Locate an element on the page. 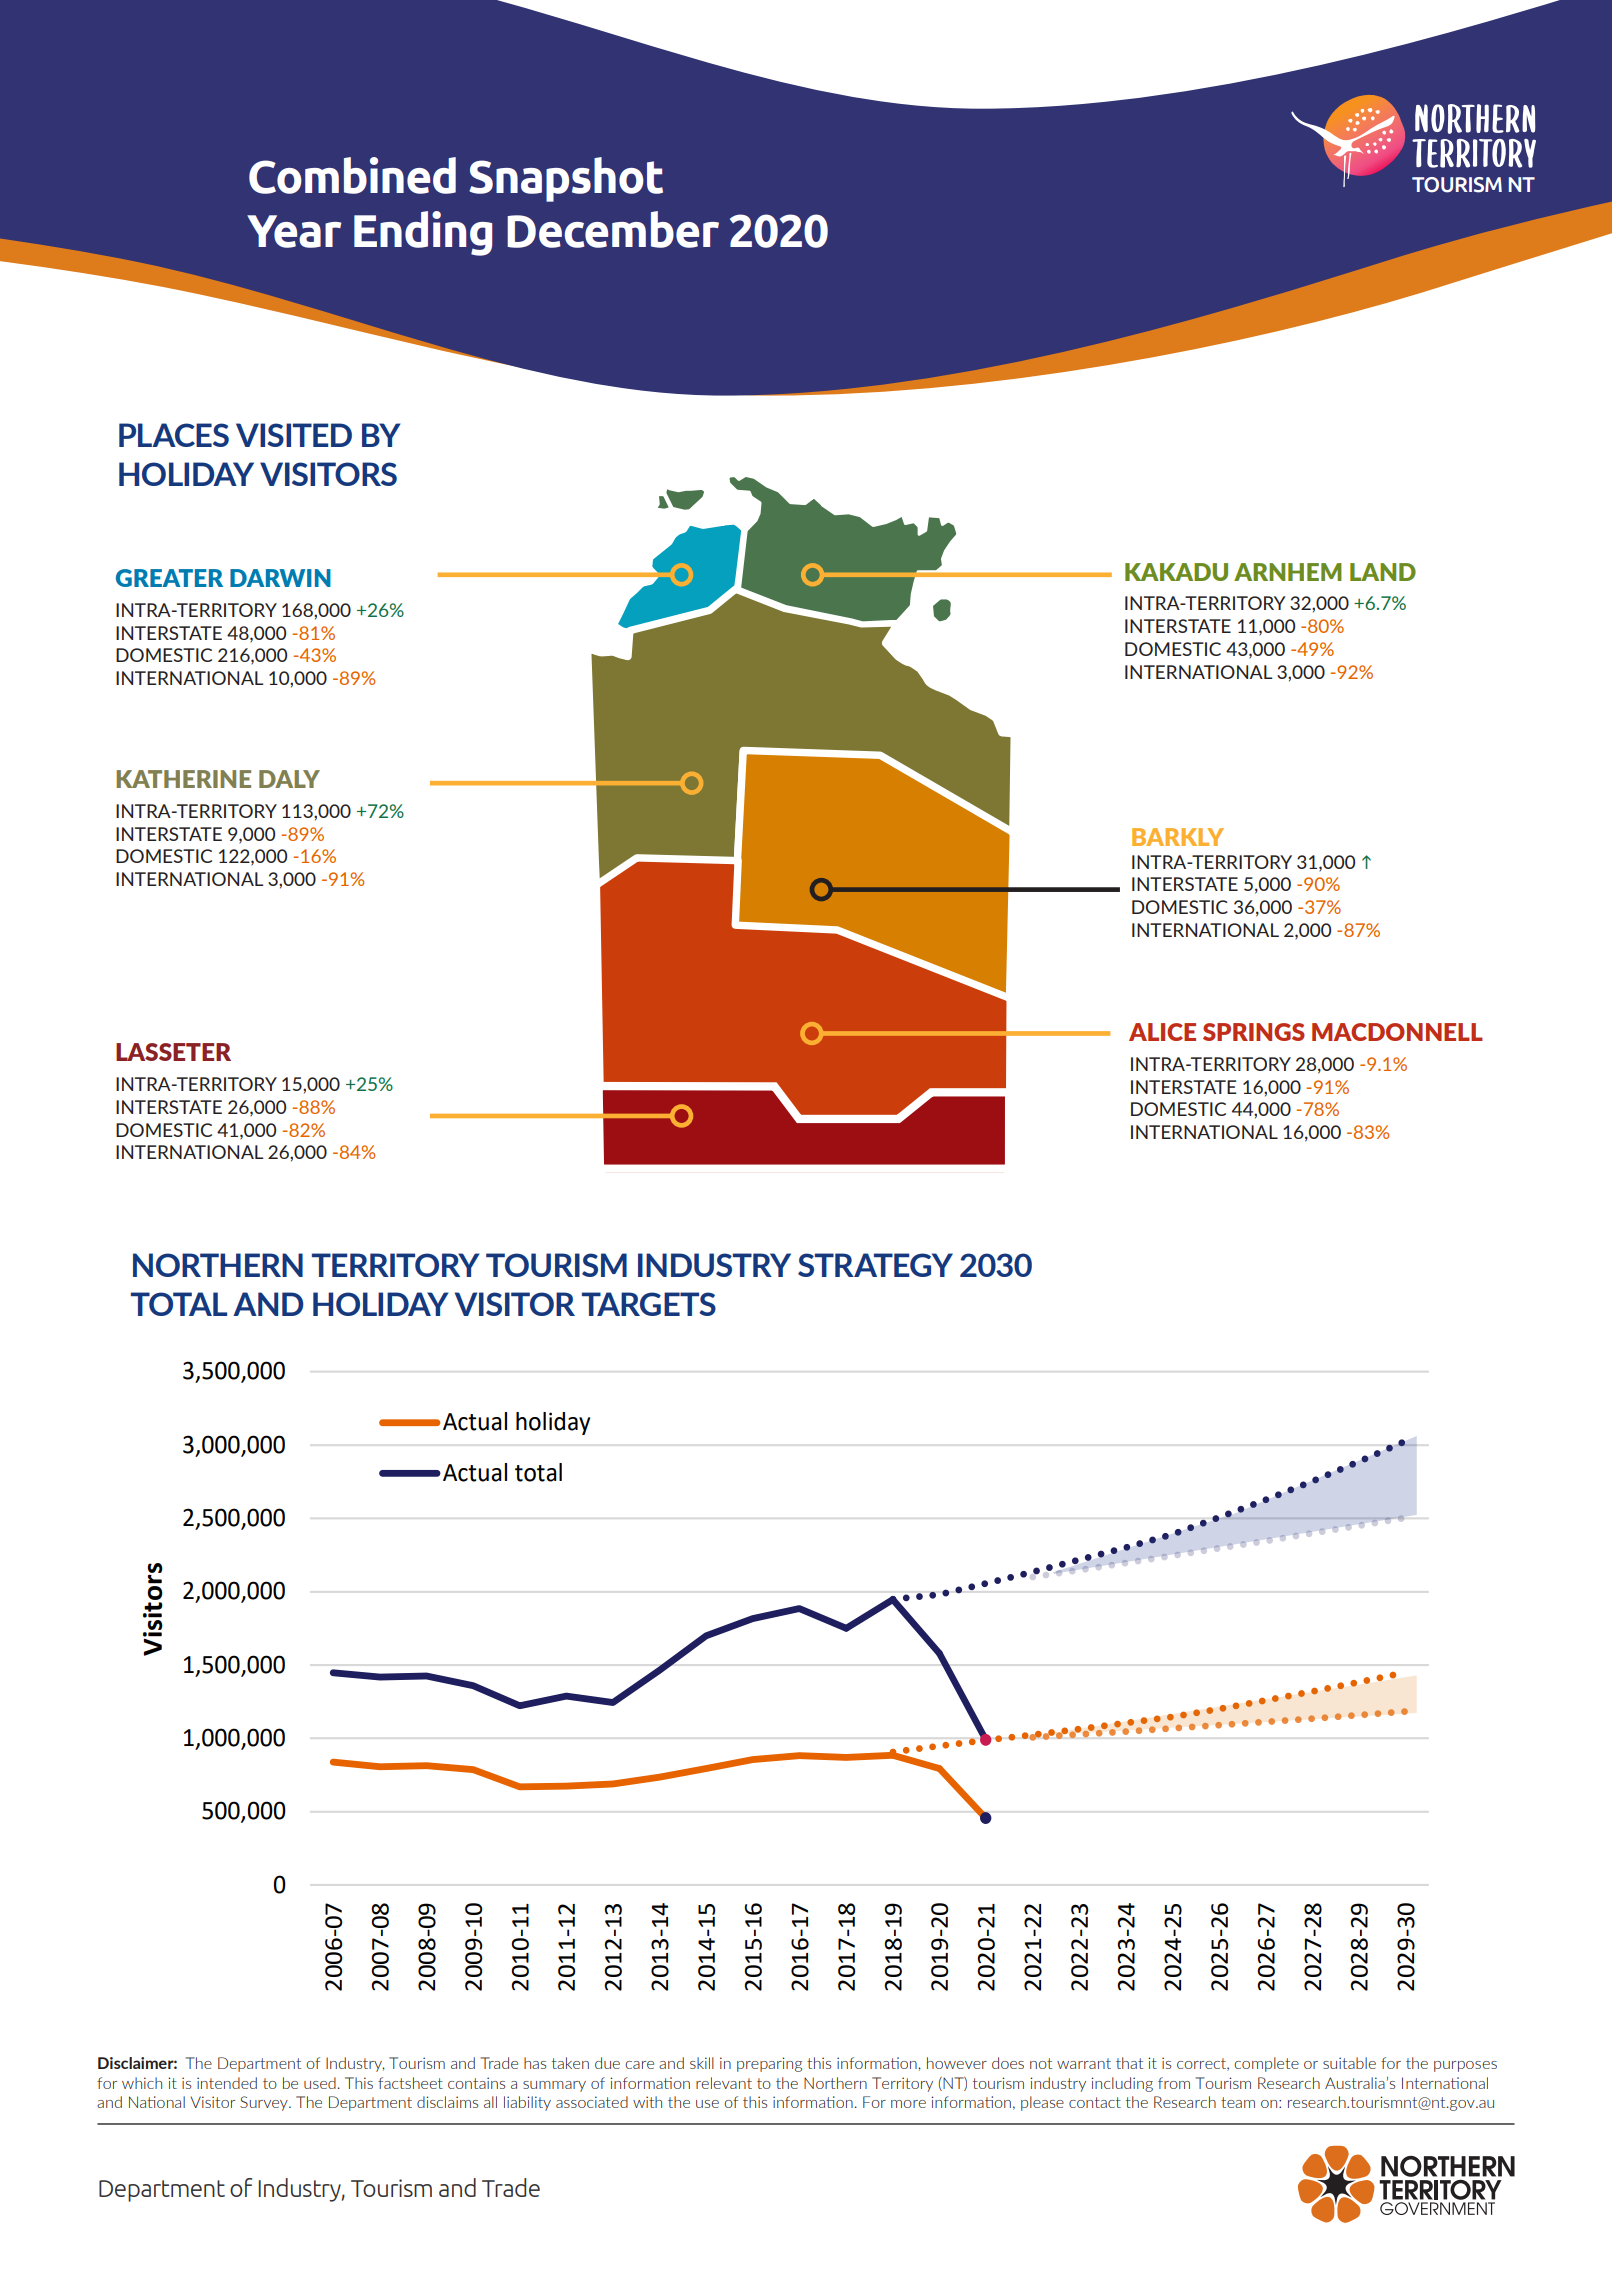 The width and height of the page is (1612, 2280). TARGETS is located at coordinates (649, 1304).
